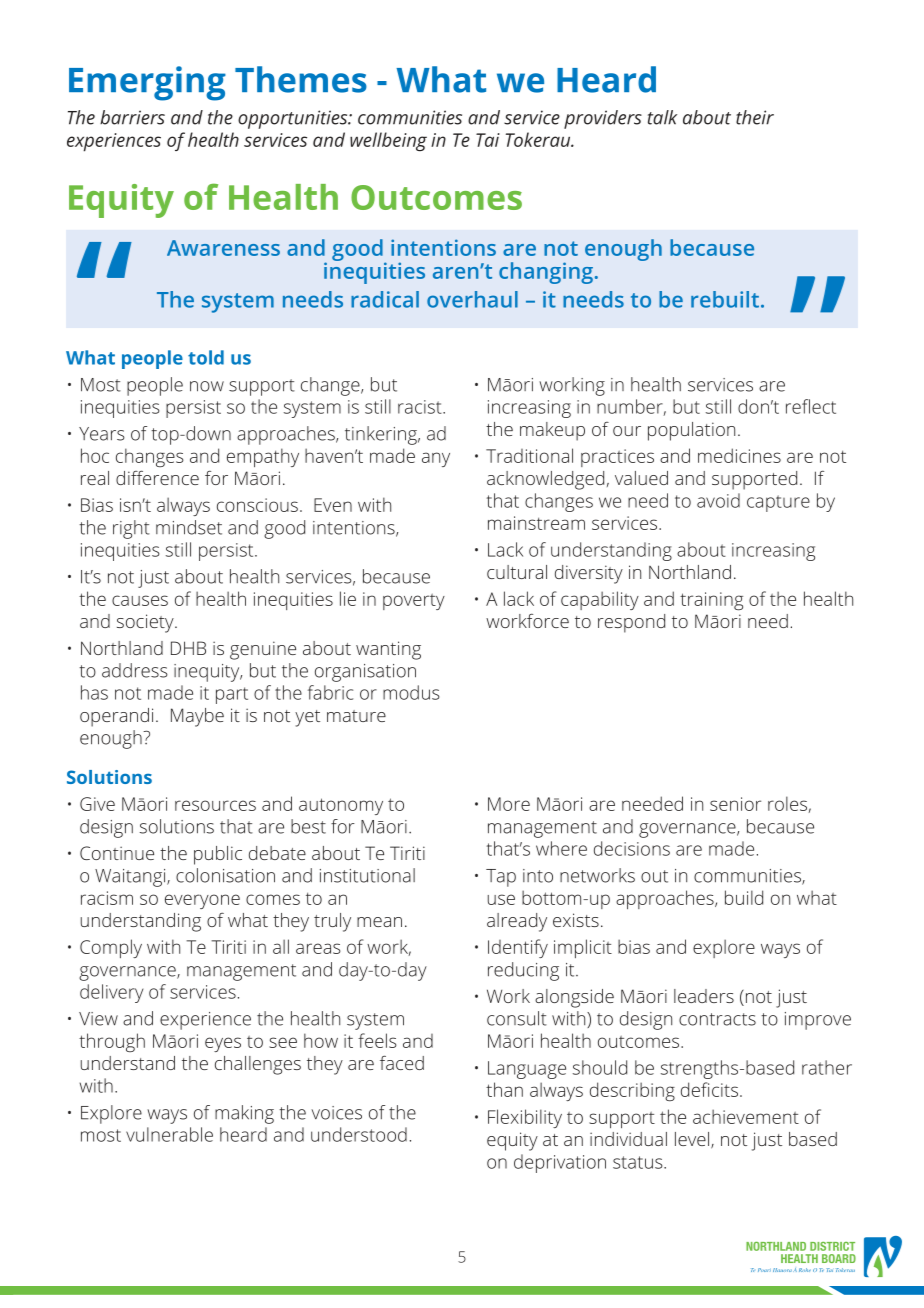  What do you see at coordinates (488, 140) in the screenshot?
I see `Tai` at bounding box center [488, 140].
